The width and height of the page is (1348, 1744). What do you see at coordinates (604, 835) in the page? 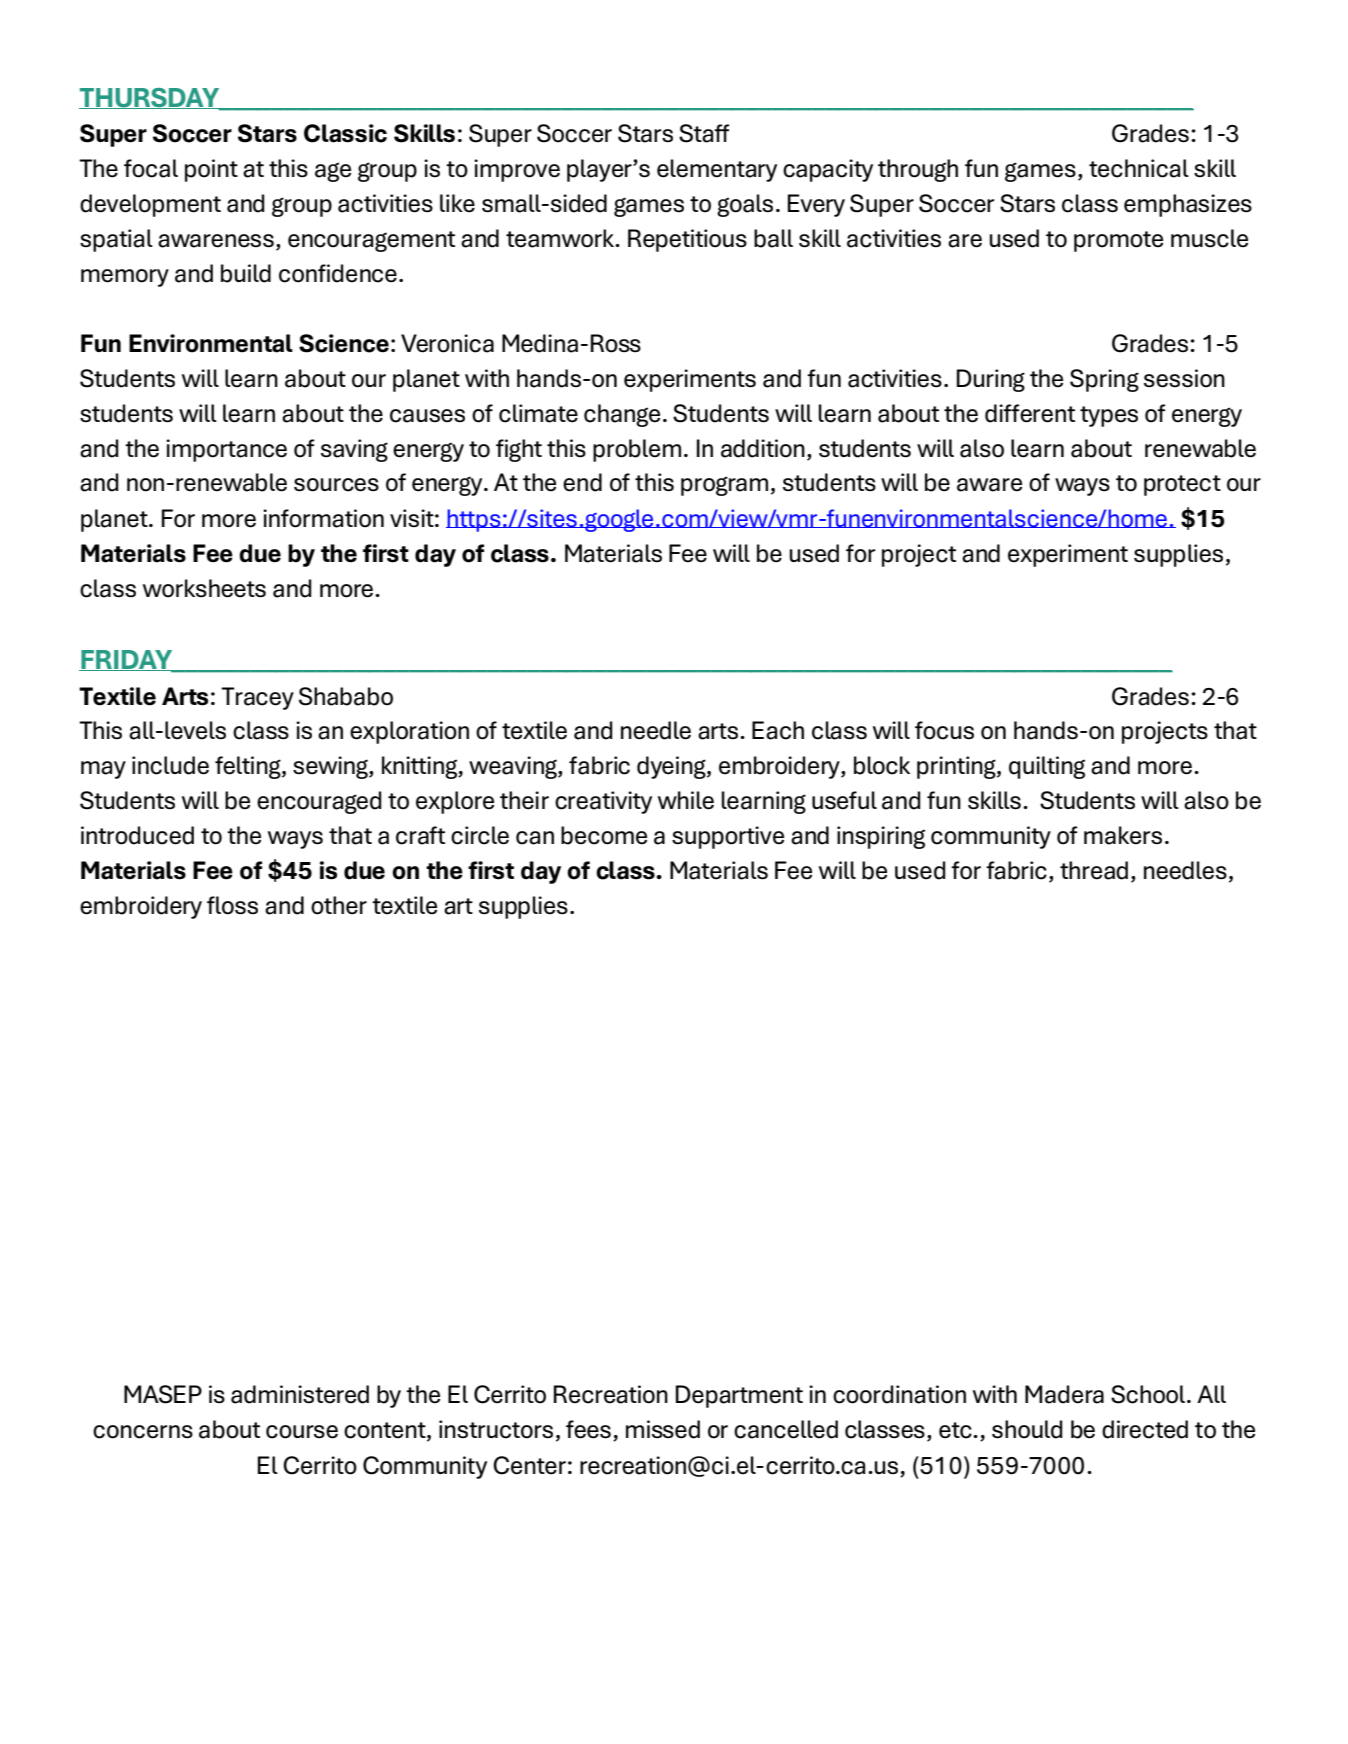
I see `become` at bounding box center [604, 835].
